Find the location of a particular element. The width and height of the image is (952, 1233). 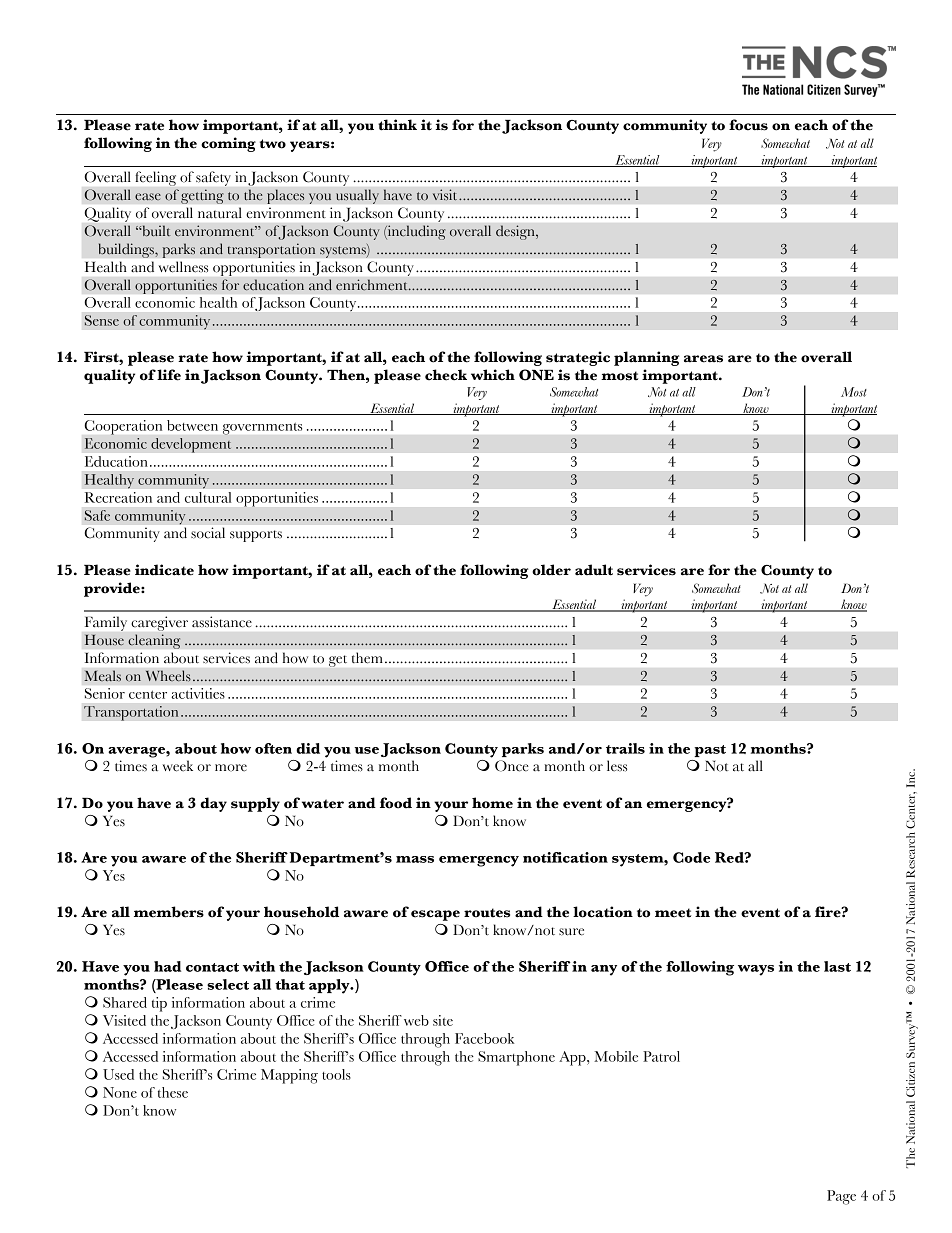

older is located at coordinates (551, 570).
